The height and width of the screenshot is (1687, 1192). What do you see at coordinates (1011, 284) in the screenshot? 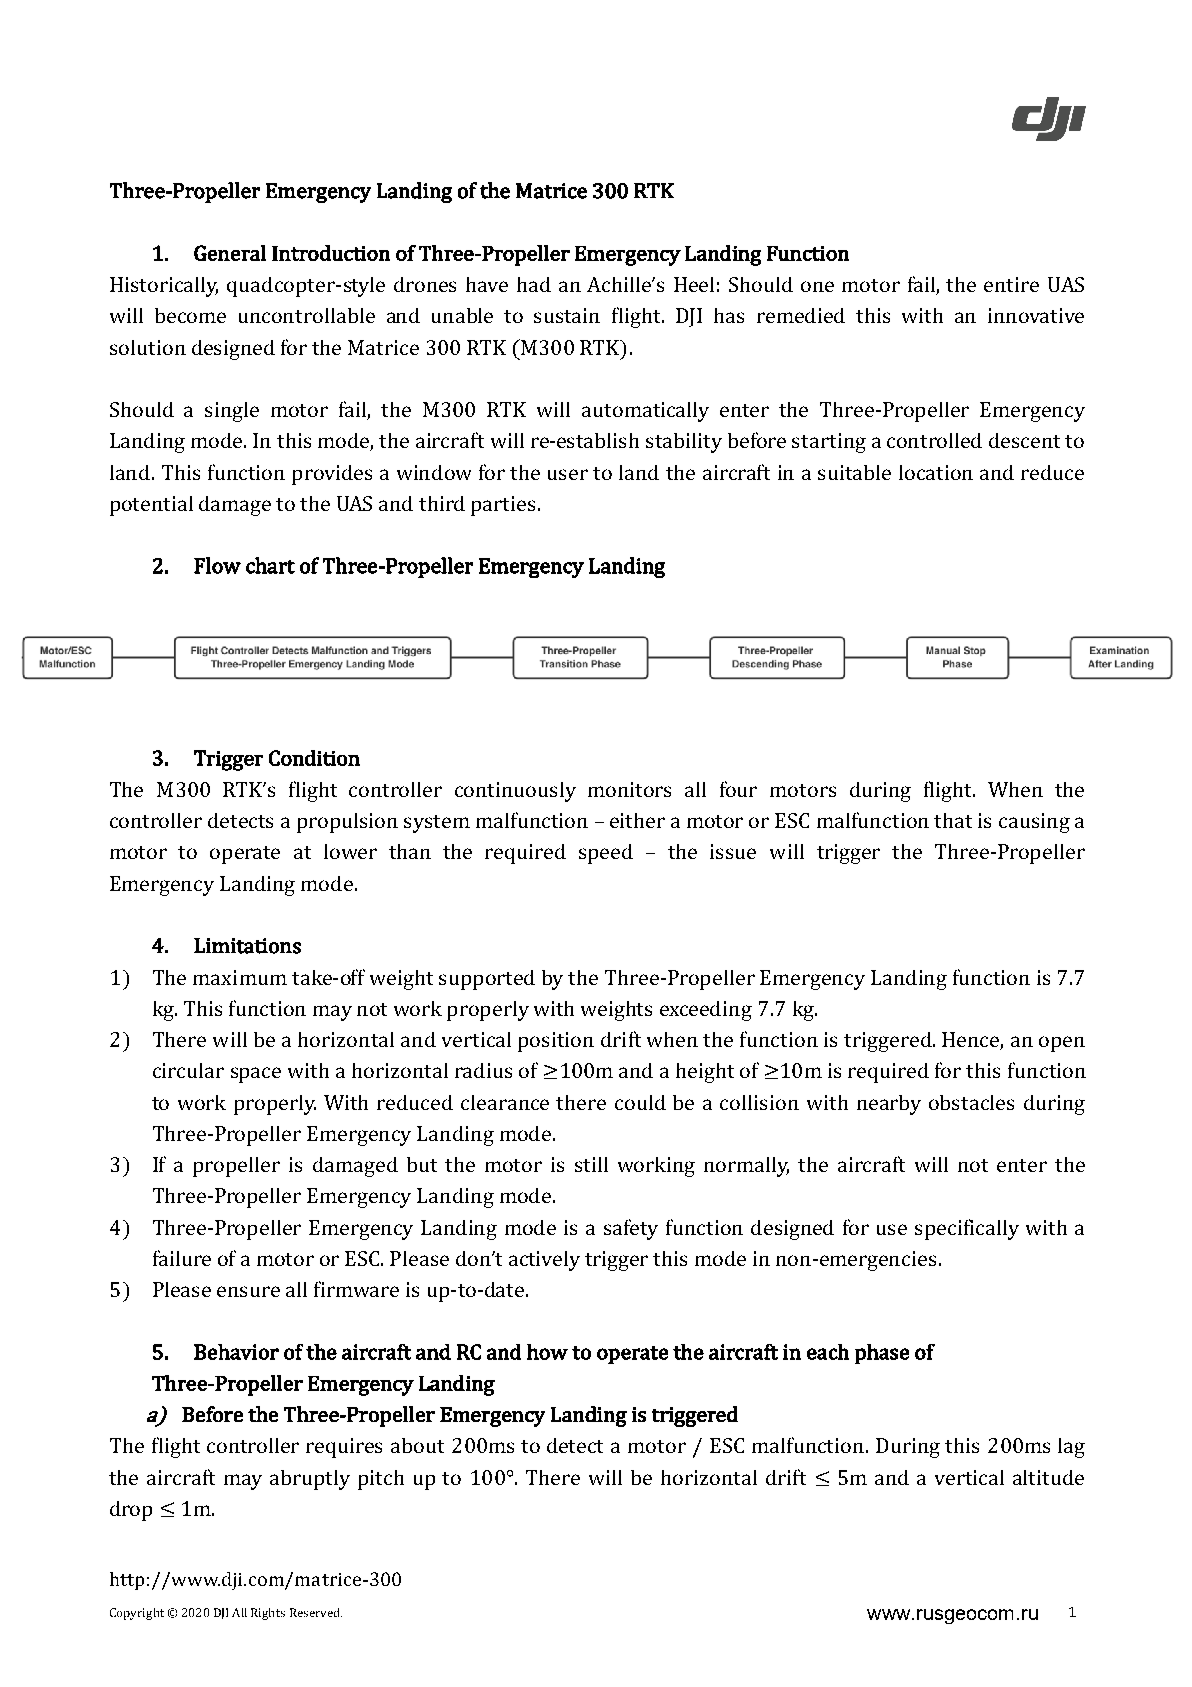
I see `entire` at bounding box center [1011, 284].
